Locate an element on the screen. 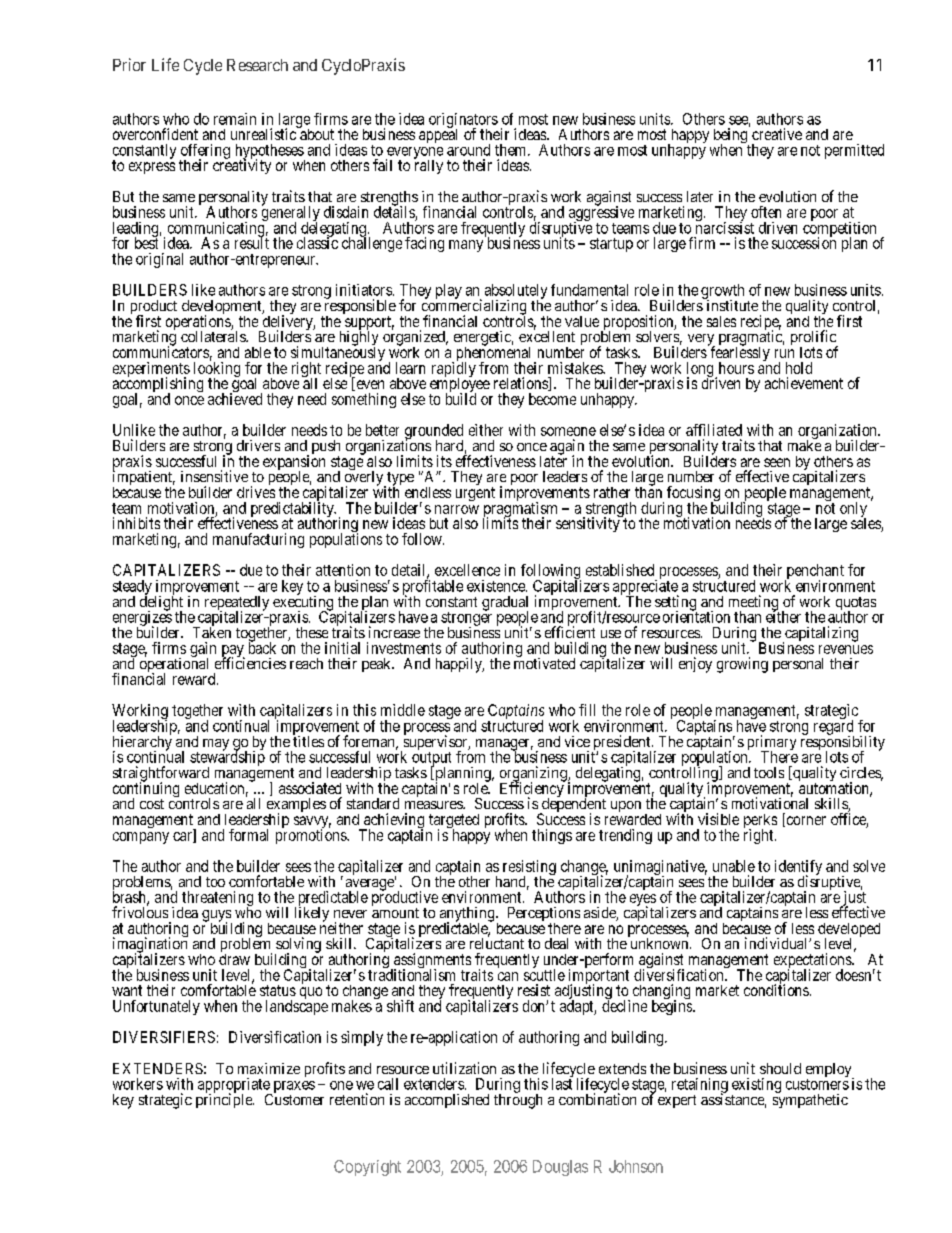 This screenshot has height=1233, width=952. principle is located at coordinates (225, 1100).
